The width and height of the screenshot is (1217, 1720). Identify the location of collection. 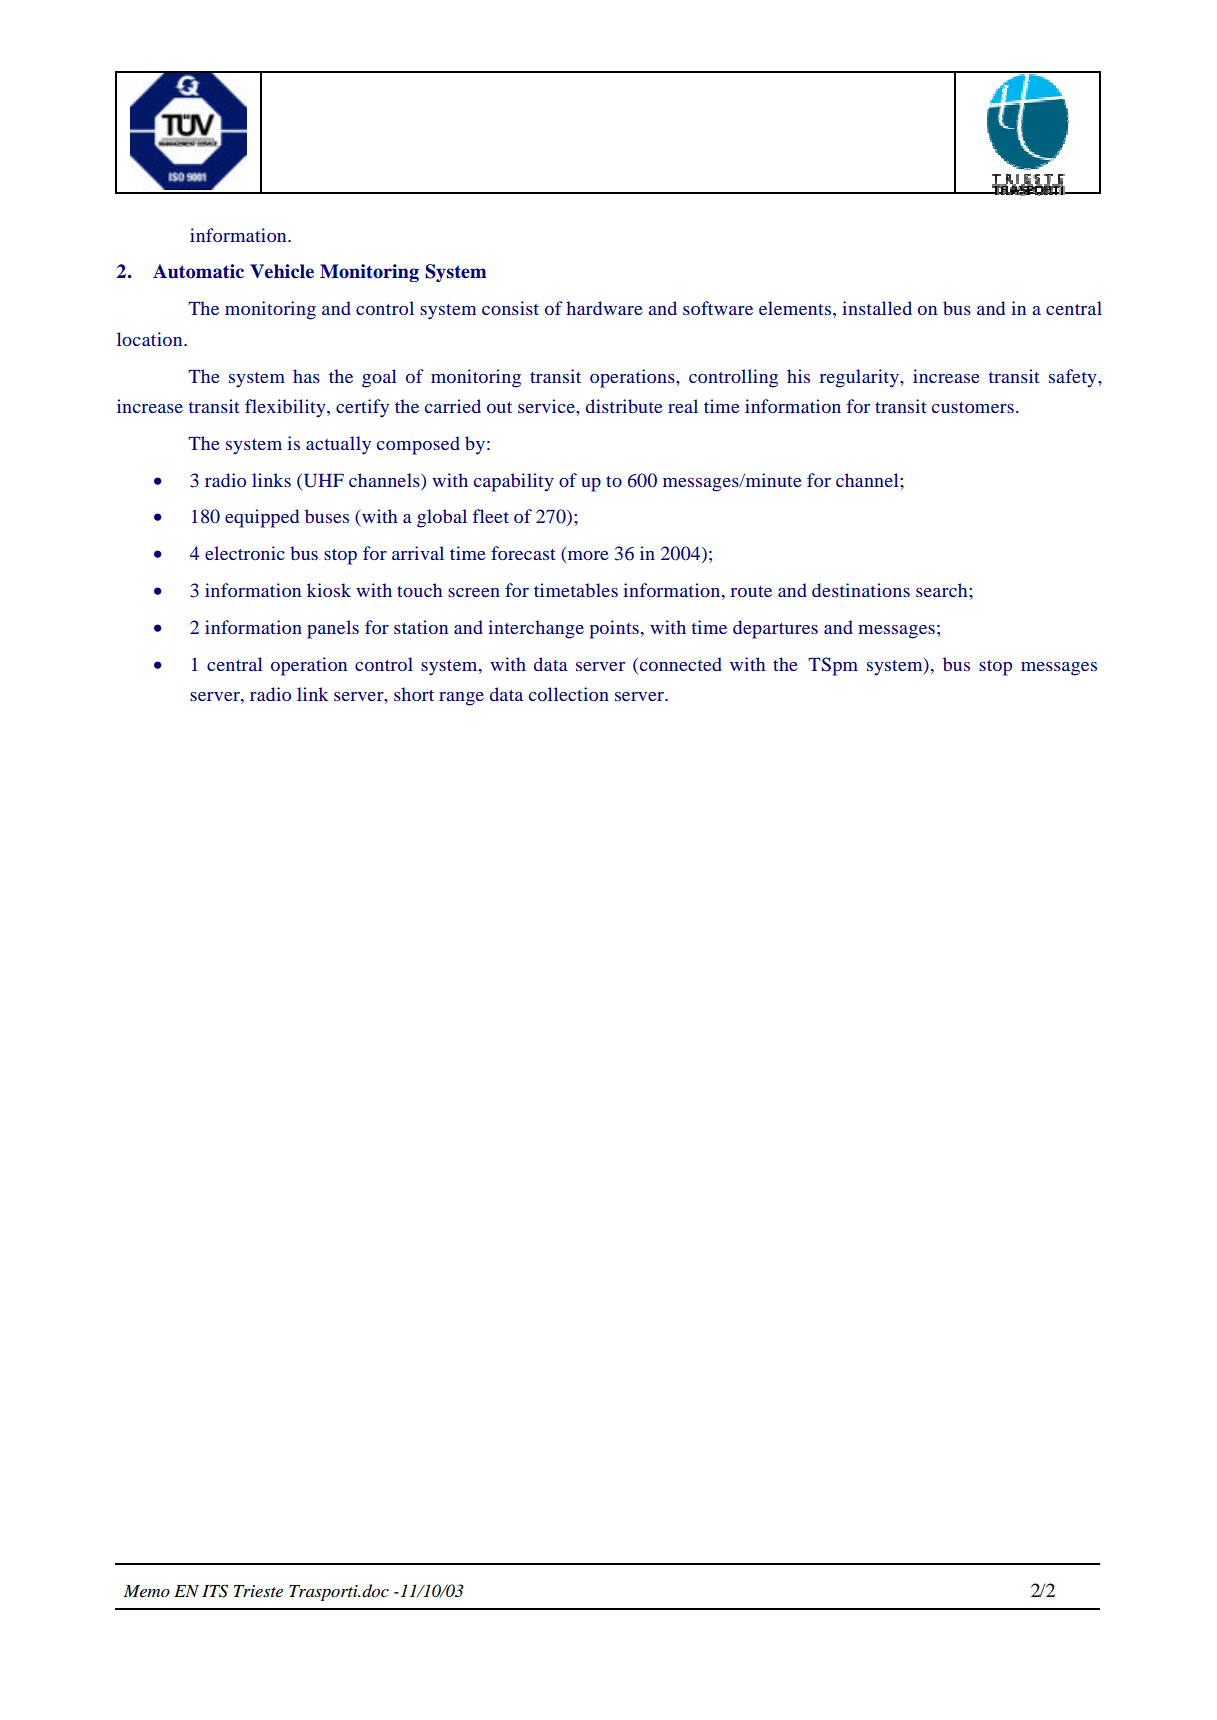
(569, 694).
